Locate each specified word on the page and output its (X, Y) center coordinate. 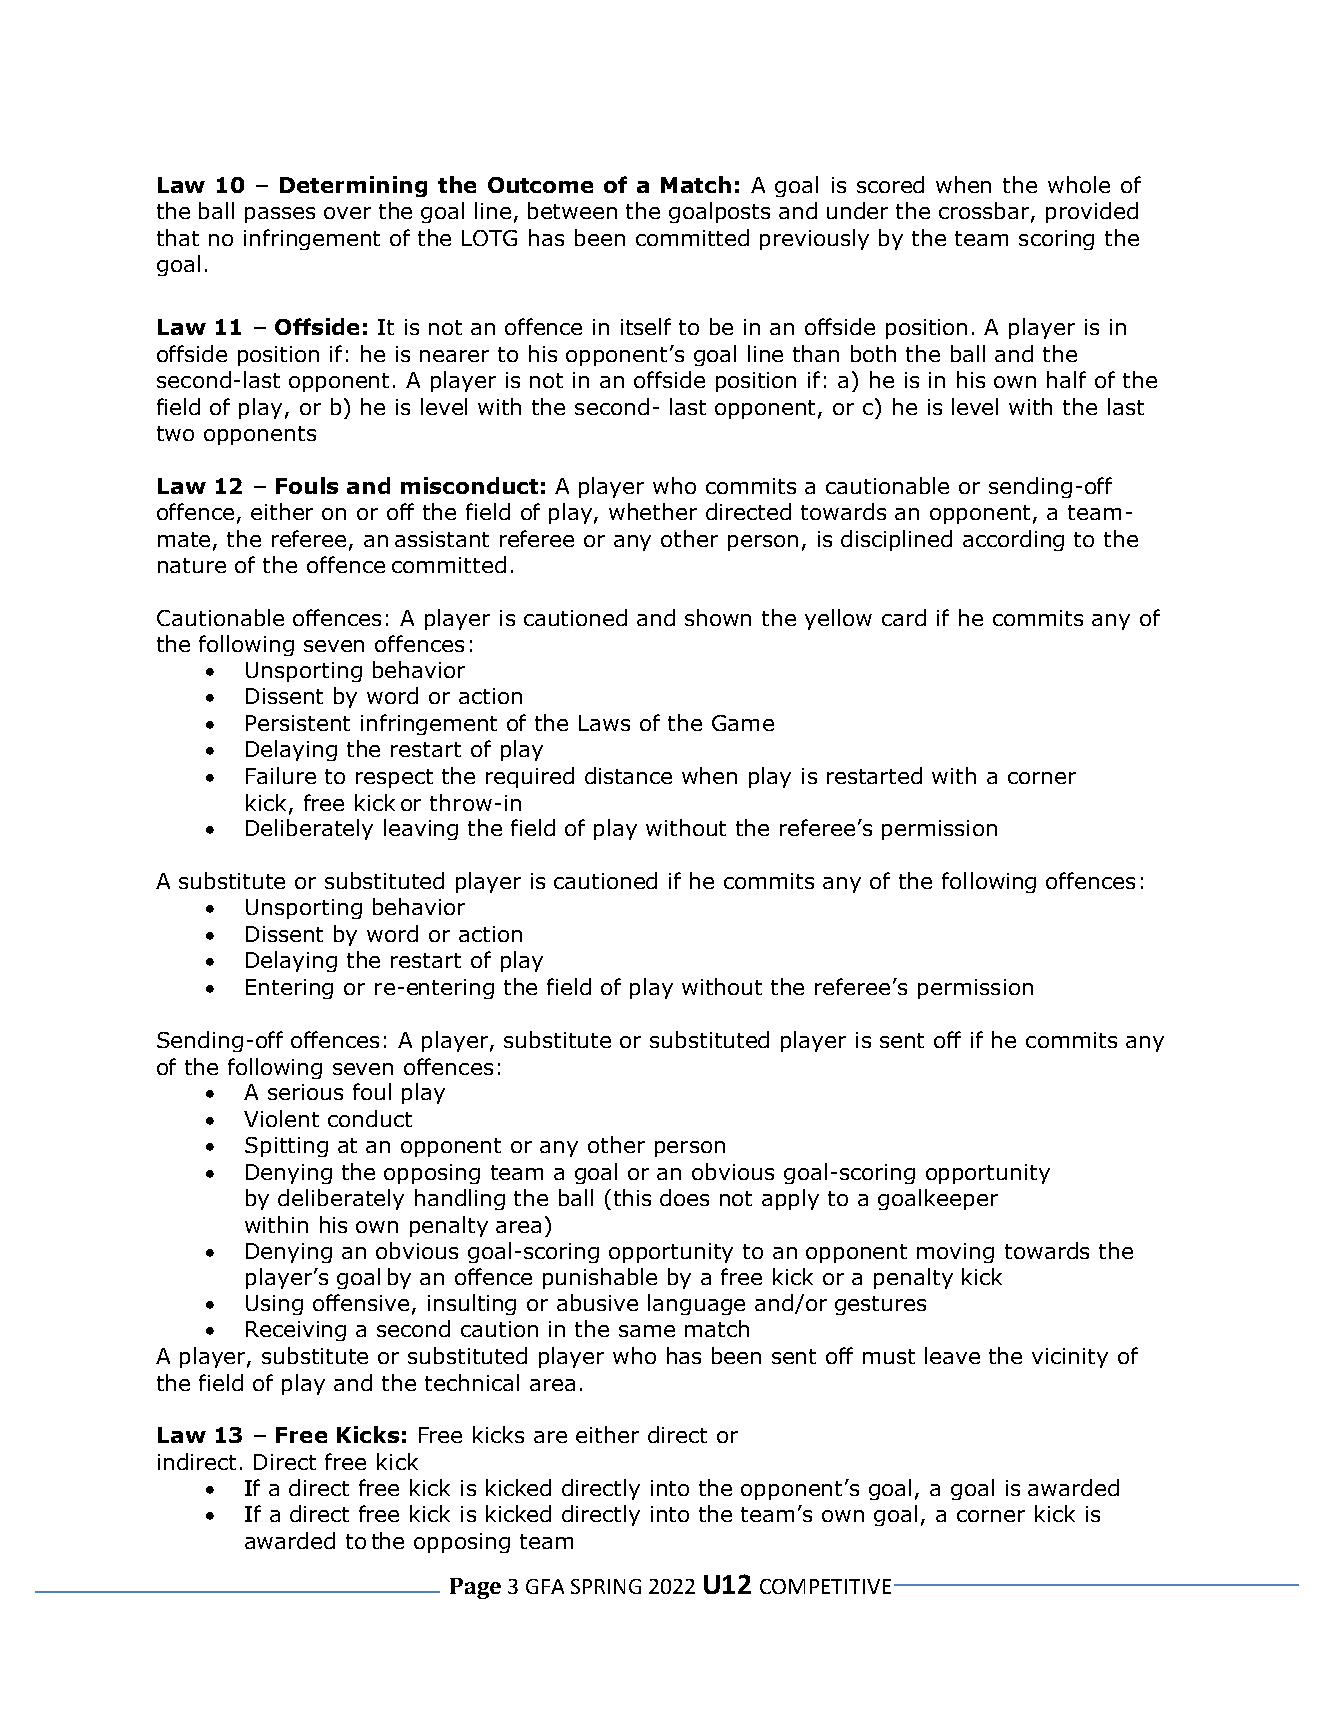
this (632, 1197)
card (904, 617)
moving (955, 1253)
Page (475, 1588)
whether (653, 511)
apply (790, 1199)
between (572, 210)
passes (280, 215)
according (1013, 540)
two (175, 433)
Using (274, 1305)
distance (628, 775)
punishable (600, 1278)
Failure (281, 775)
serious (305, 1092)
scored (890, 184)
